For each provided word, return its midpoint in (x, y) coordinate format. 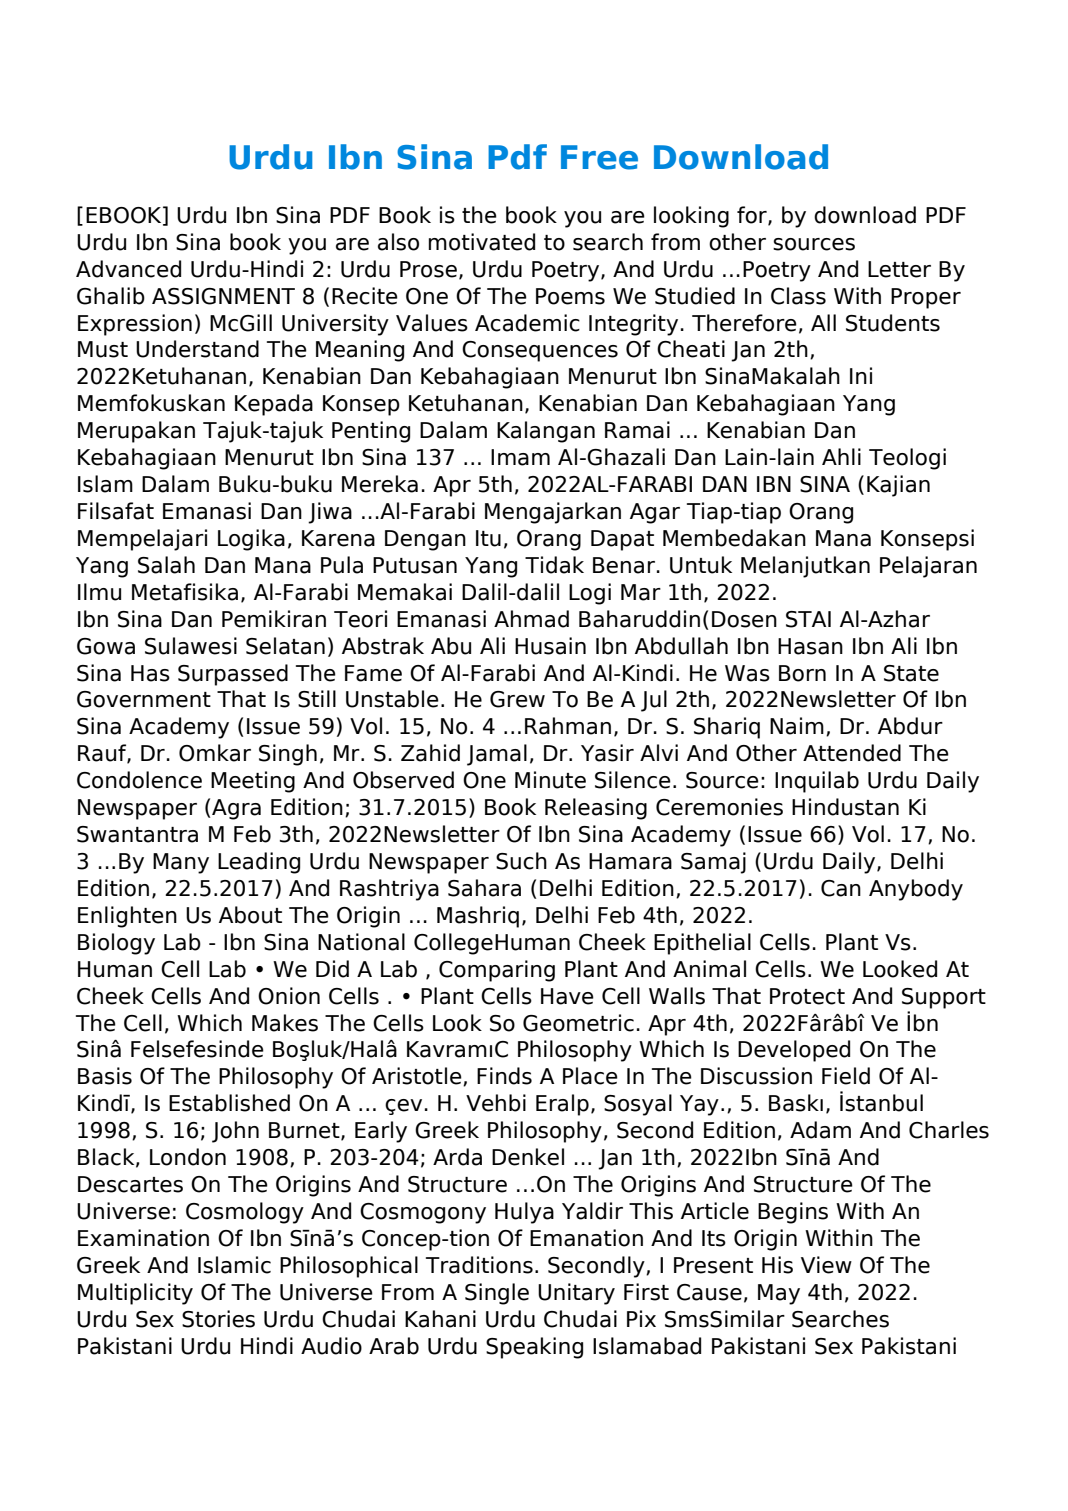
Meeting (253, 782)
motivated (482, 242)
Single (497, 1294)
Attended (852, 753)
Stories (218, 1319)
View (826, 1265)
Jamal (497, 755)
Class (798, 296)
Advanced (128, 269)
